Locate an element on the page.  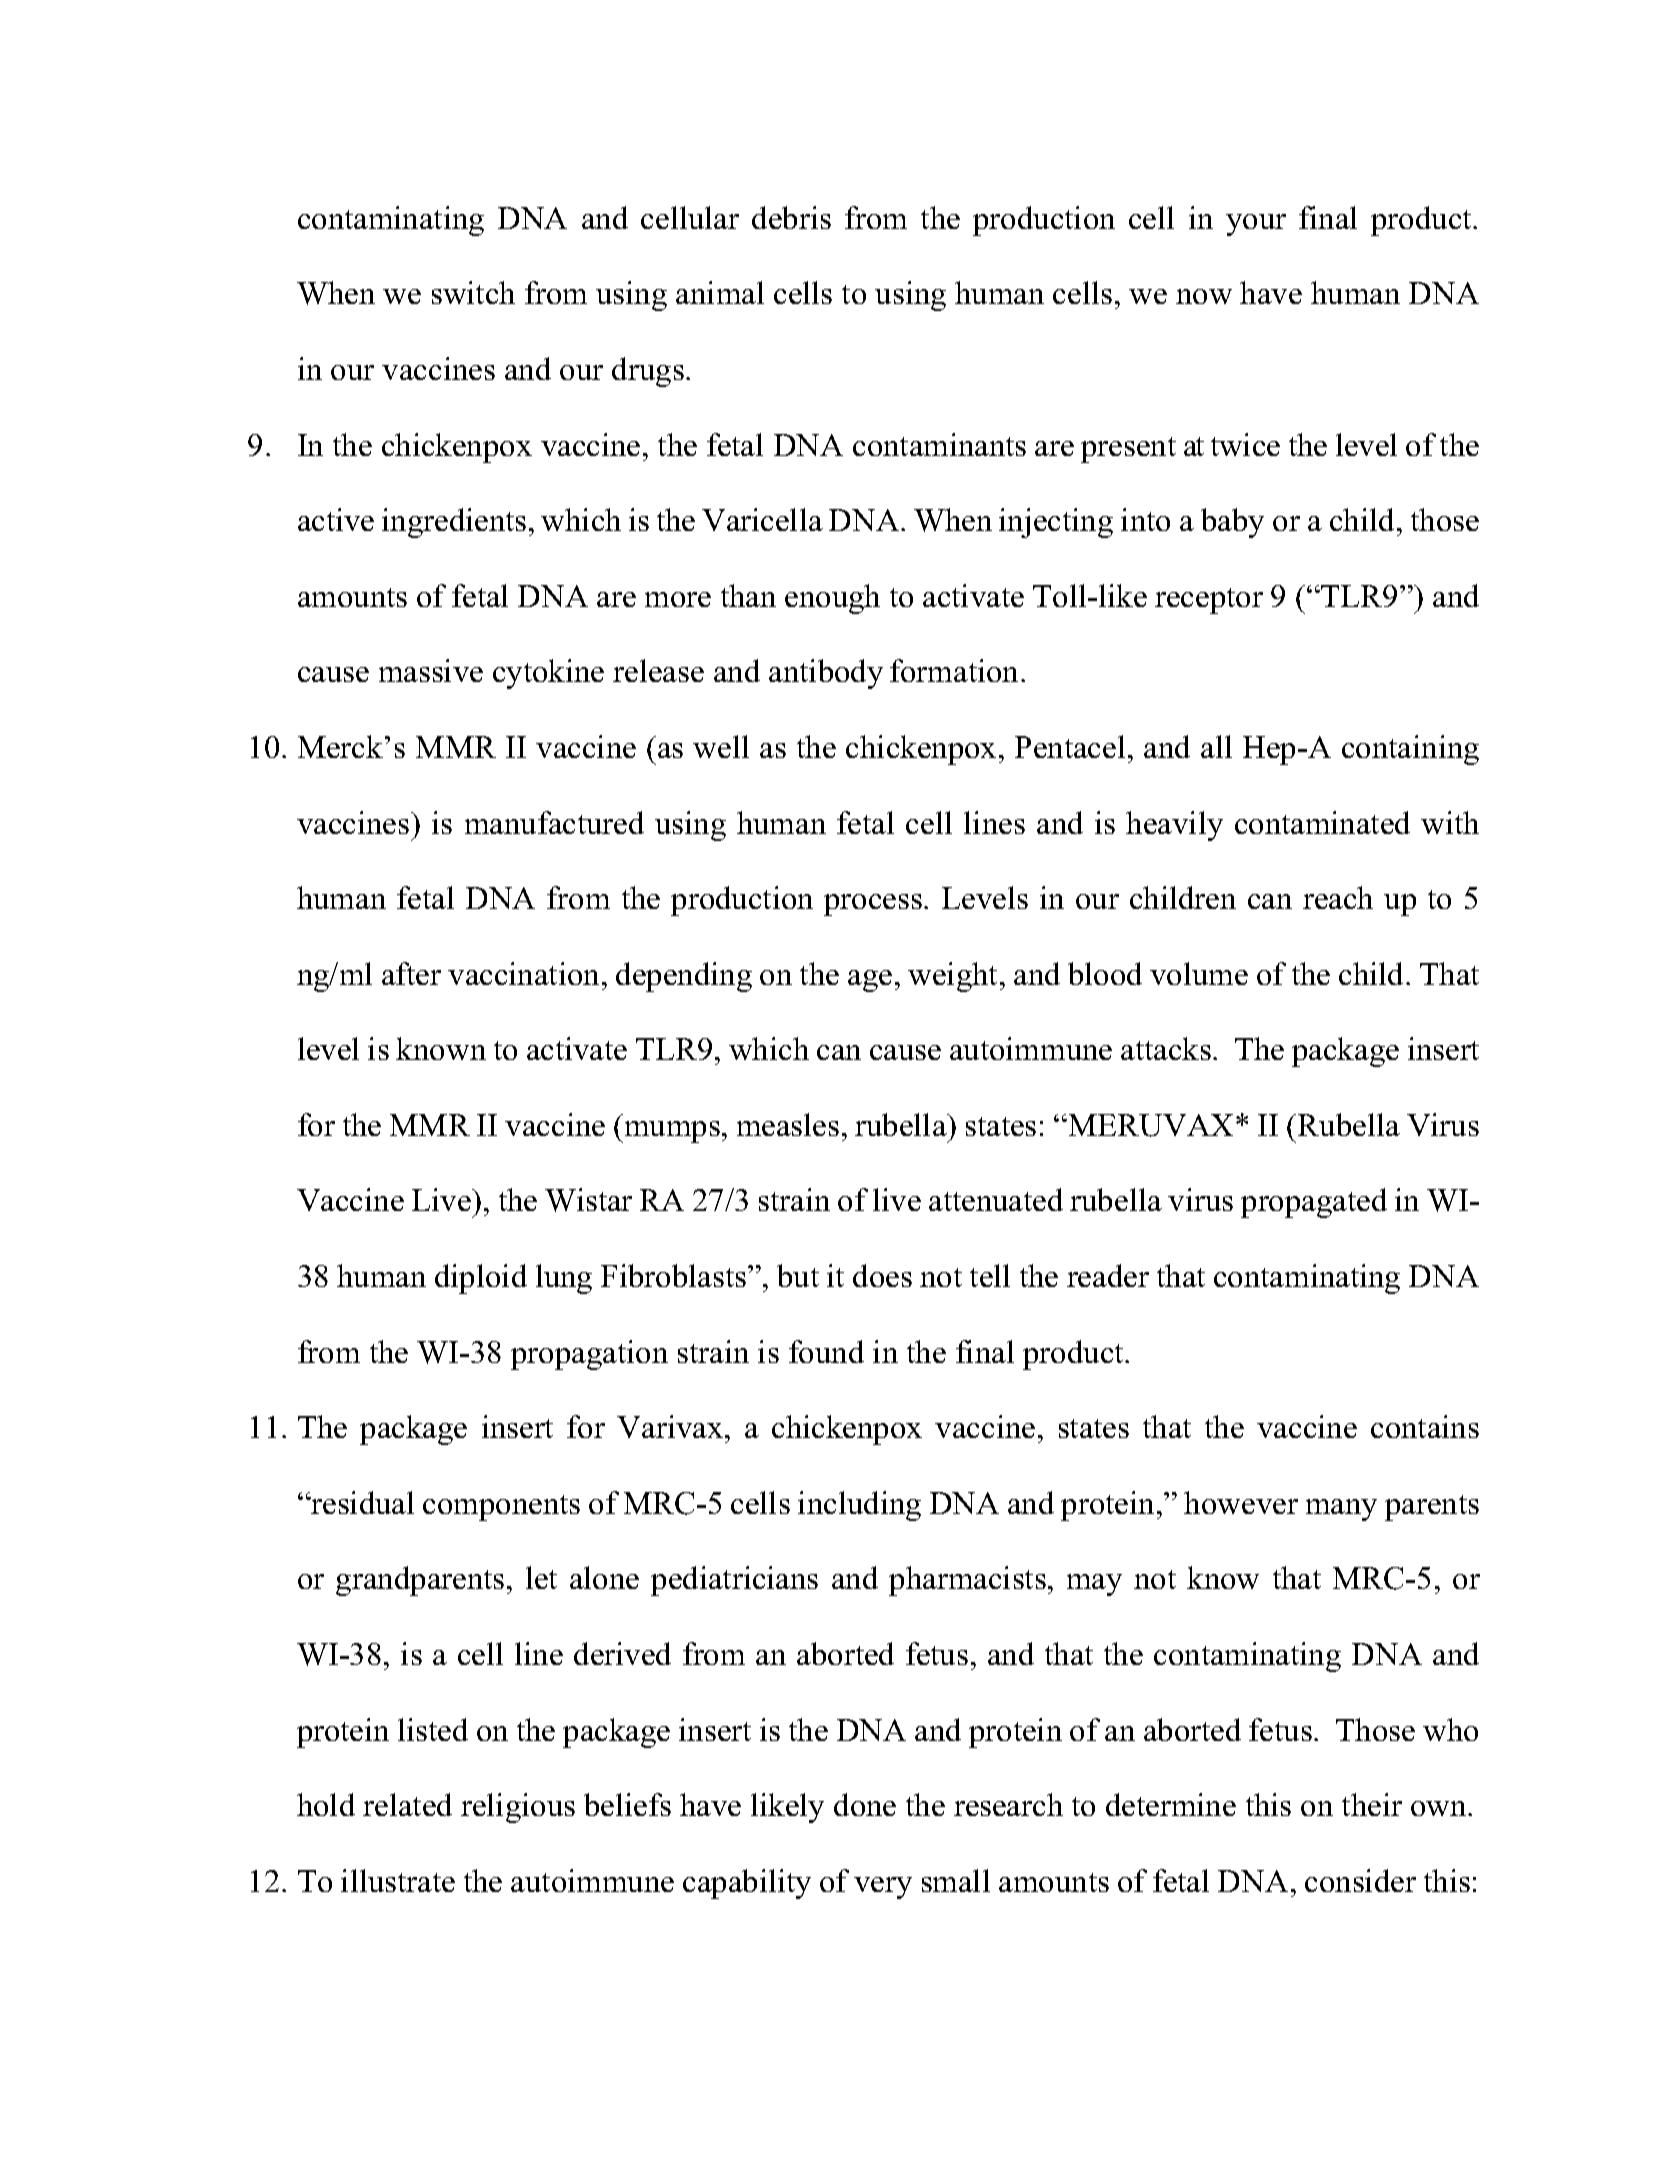
your is located at coordinates (1256, 225).
